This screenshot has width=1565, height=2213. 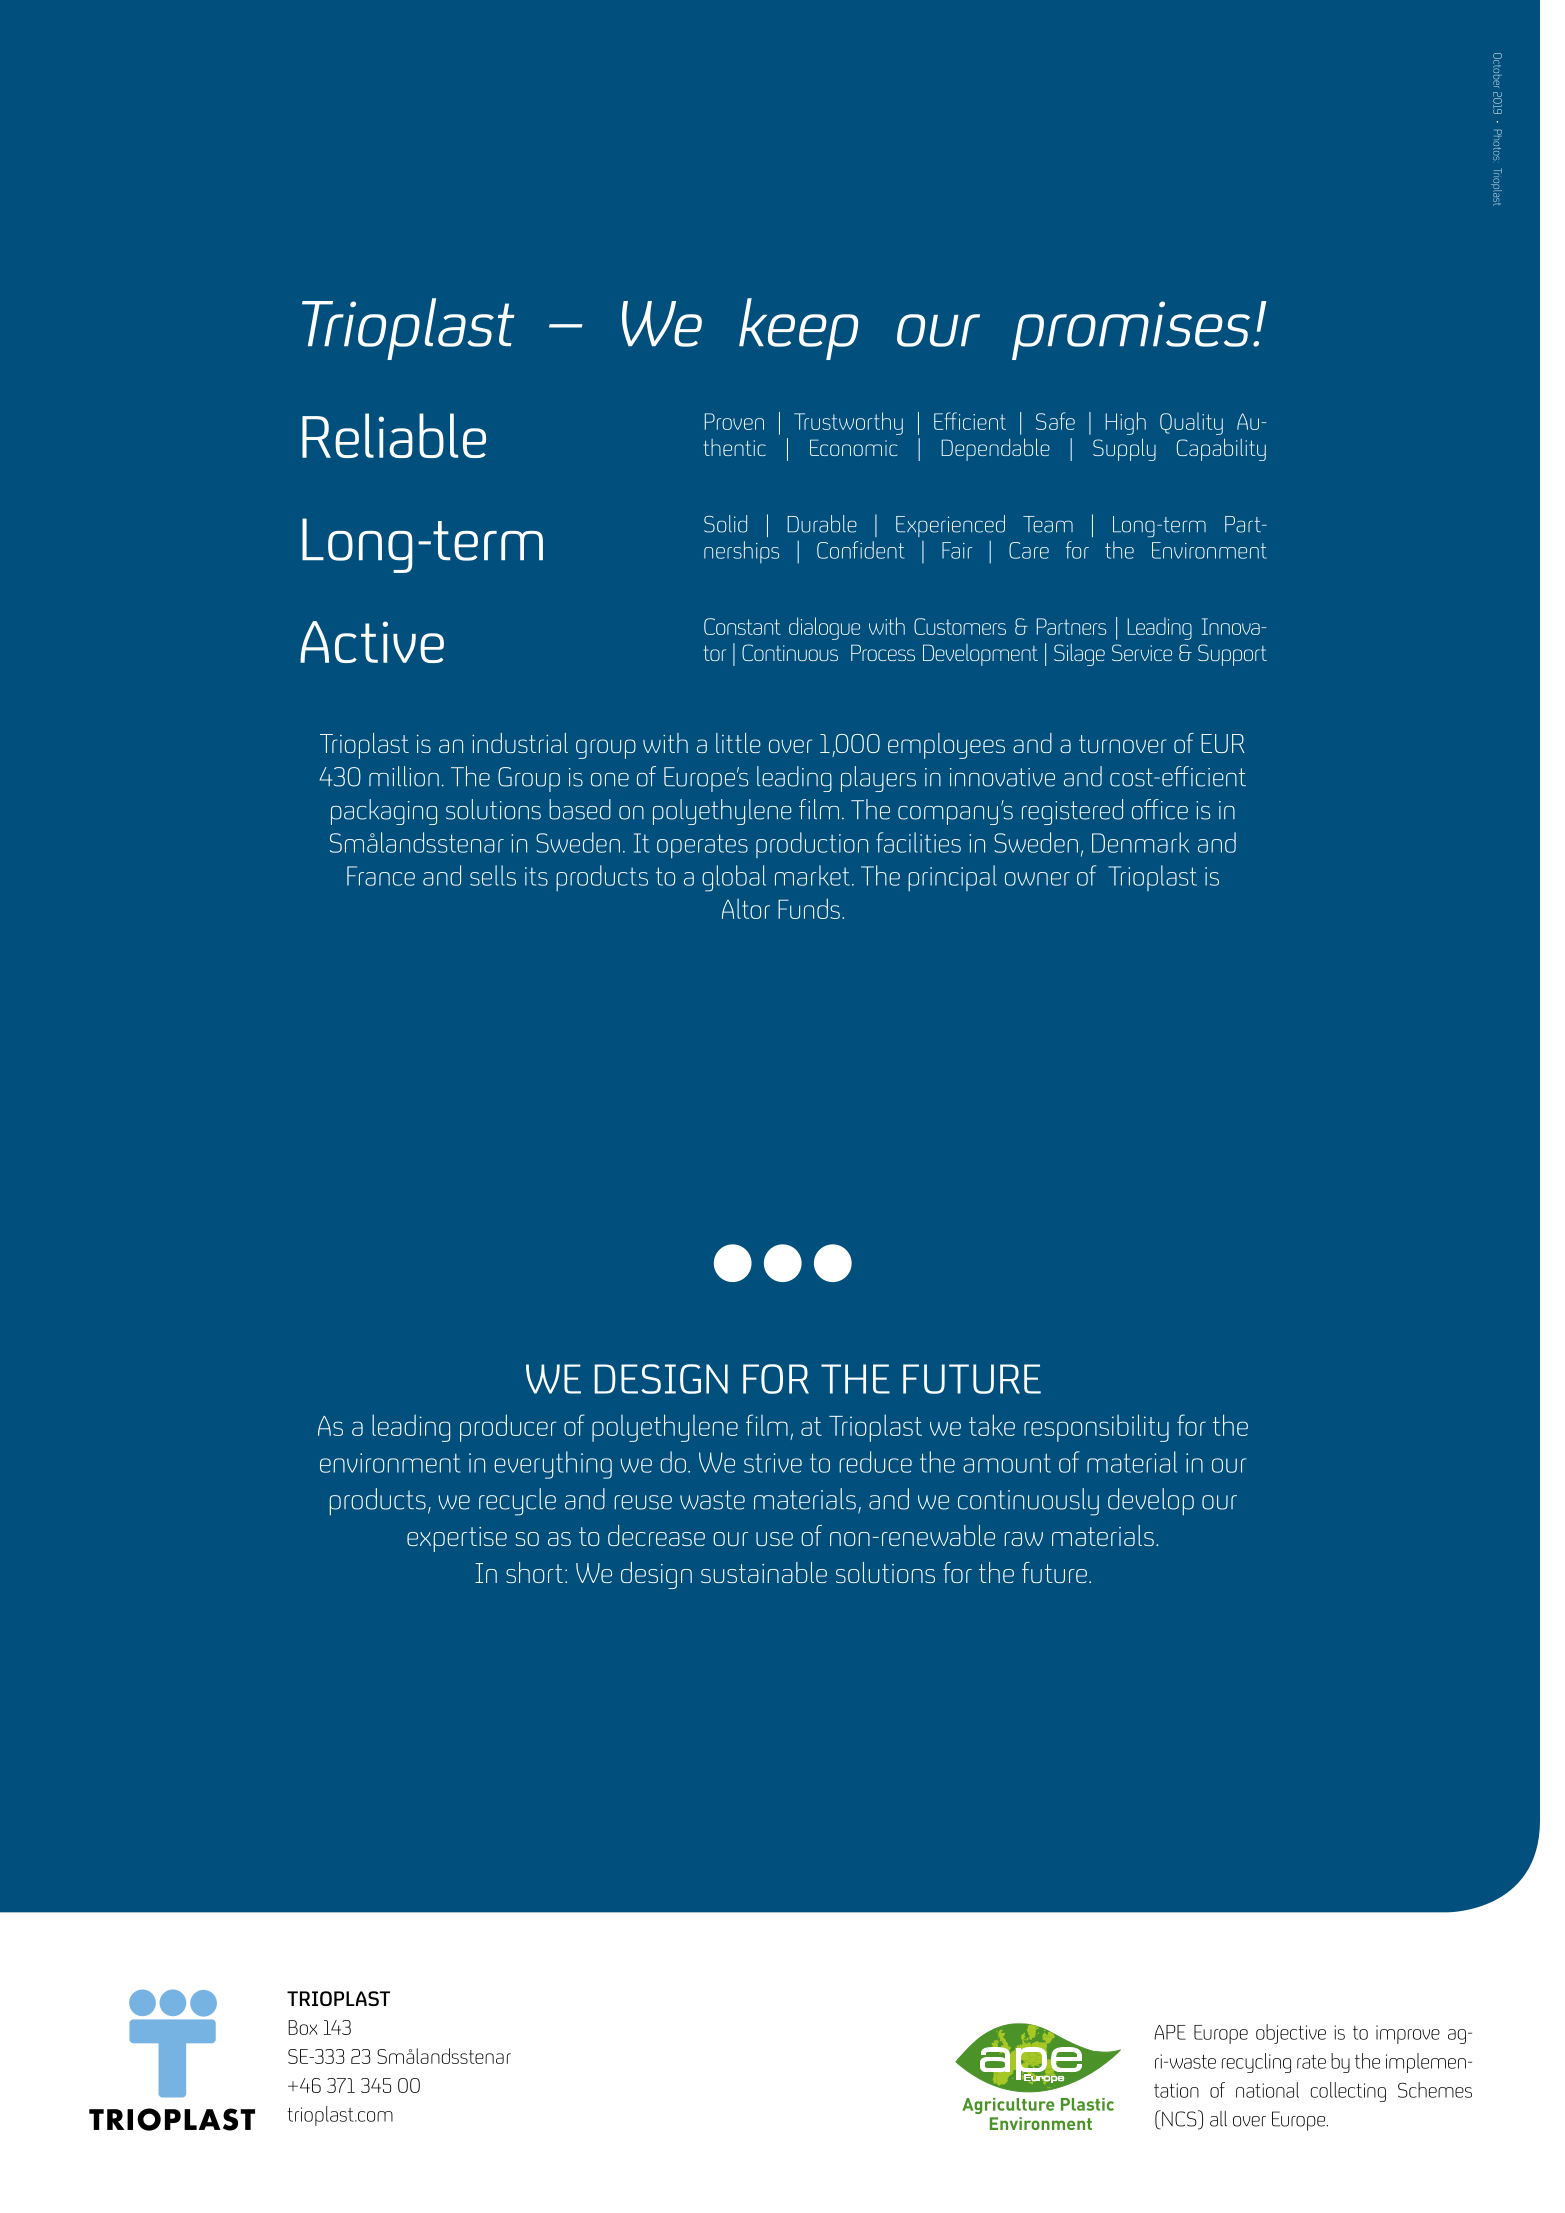 I want to click on expertise, so click(x=457, y=1539).
